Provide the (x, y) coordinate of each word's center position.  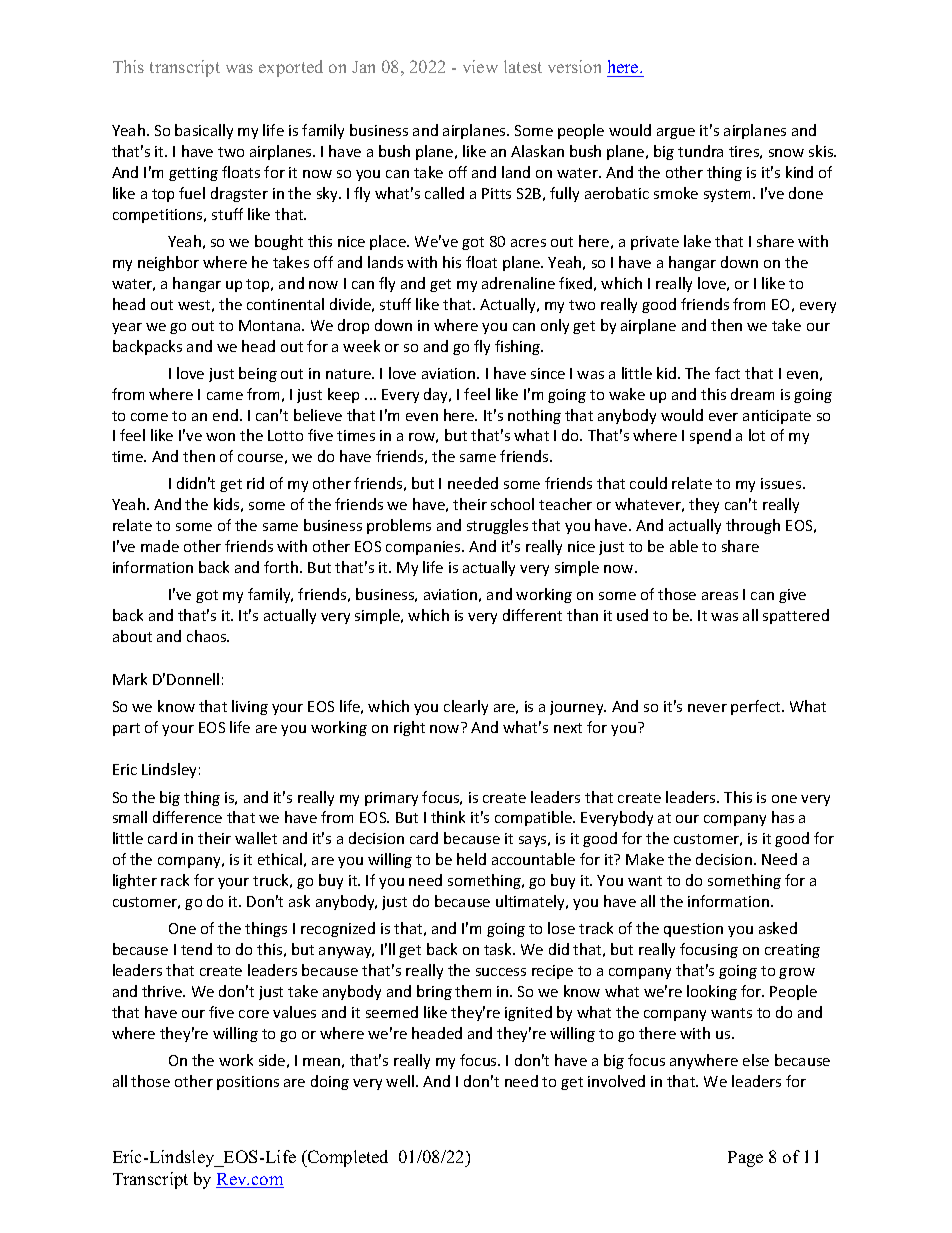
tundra (700, 151)
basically (204, 131)
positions (248, 1083)
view (480, 66)
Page (745, 1159)
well (401, 1081)
